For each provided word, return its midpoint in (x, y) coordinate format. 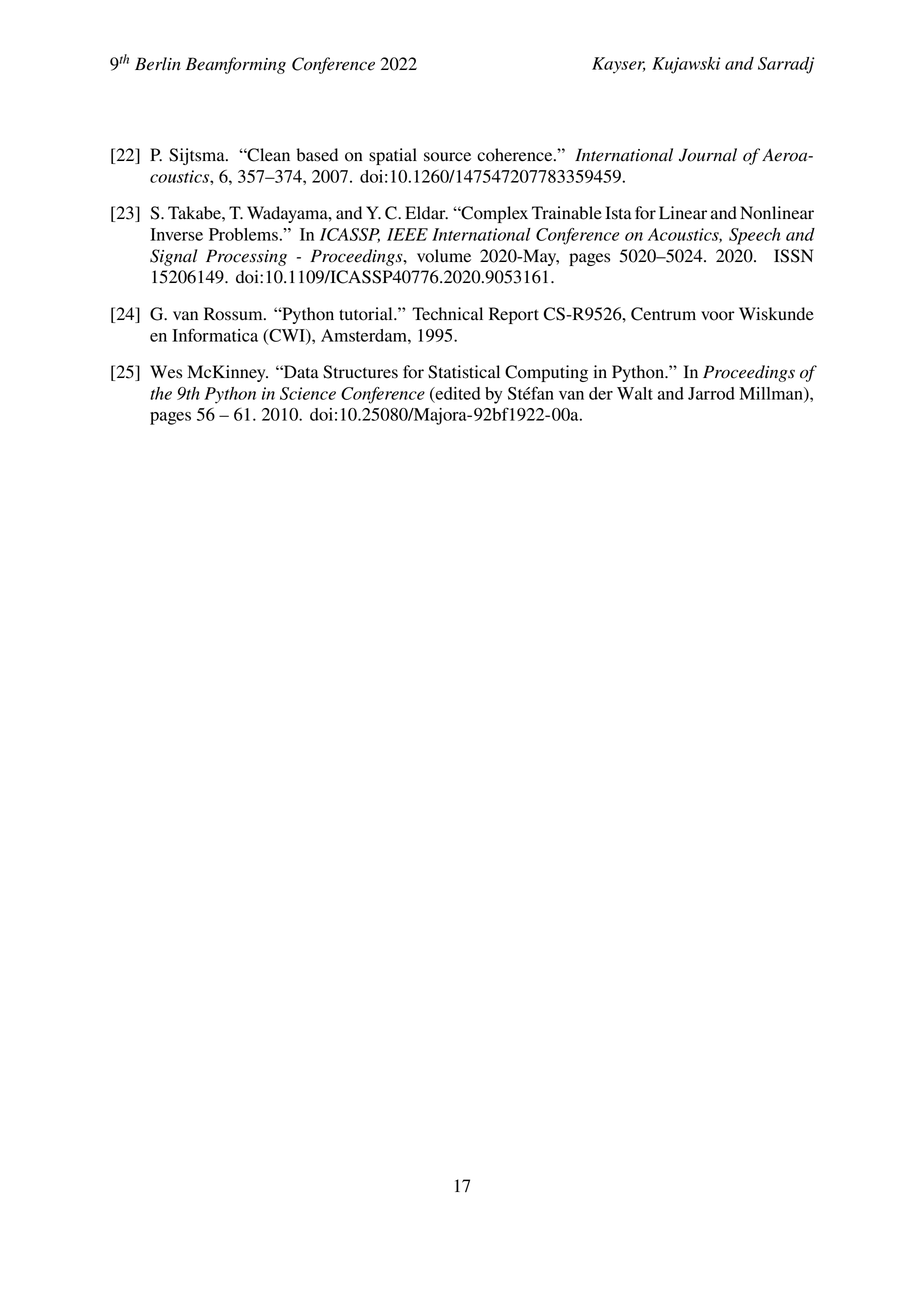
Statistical (464, 372)
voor (718, 316)
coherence (516, 155)
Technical (447, 314)
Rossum (234, 314)
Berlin (158, 64)
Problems (243, 234)
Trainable (567, 213)
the (161, 393)
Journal (708, 155)
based (317, 155)
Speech (755, 236)
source (447, 157)
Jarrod (711, 393)
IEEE (407, 234)
